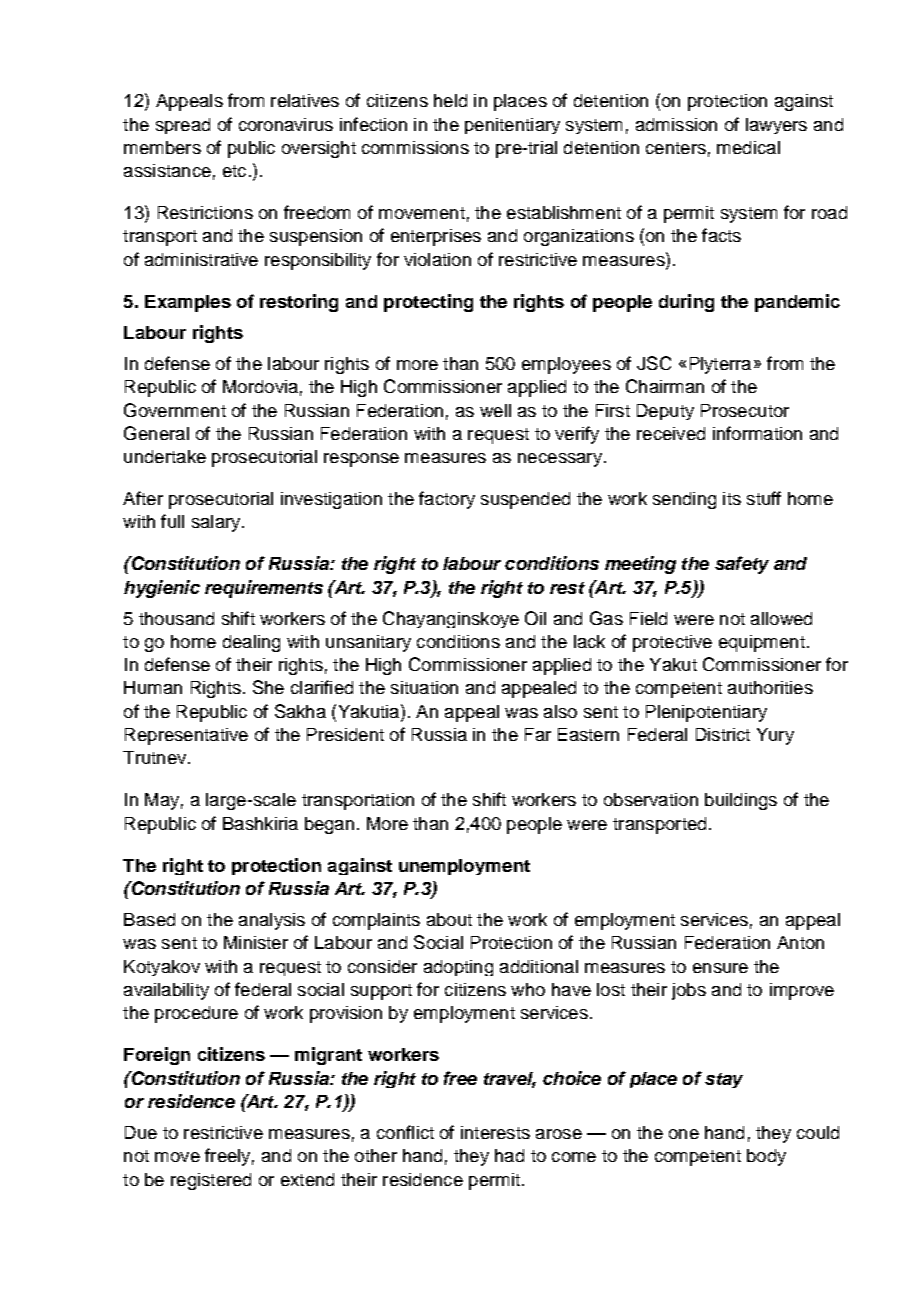 This screenshot has height=1308, width=924. I want to click on penitentiary, so click(512, 126).
